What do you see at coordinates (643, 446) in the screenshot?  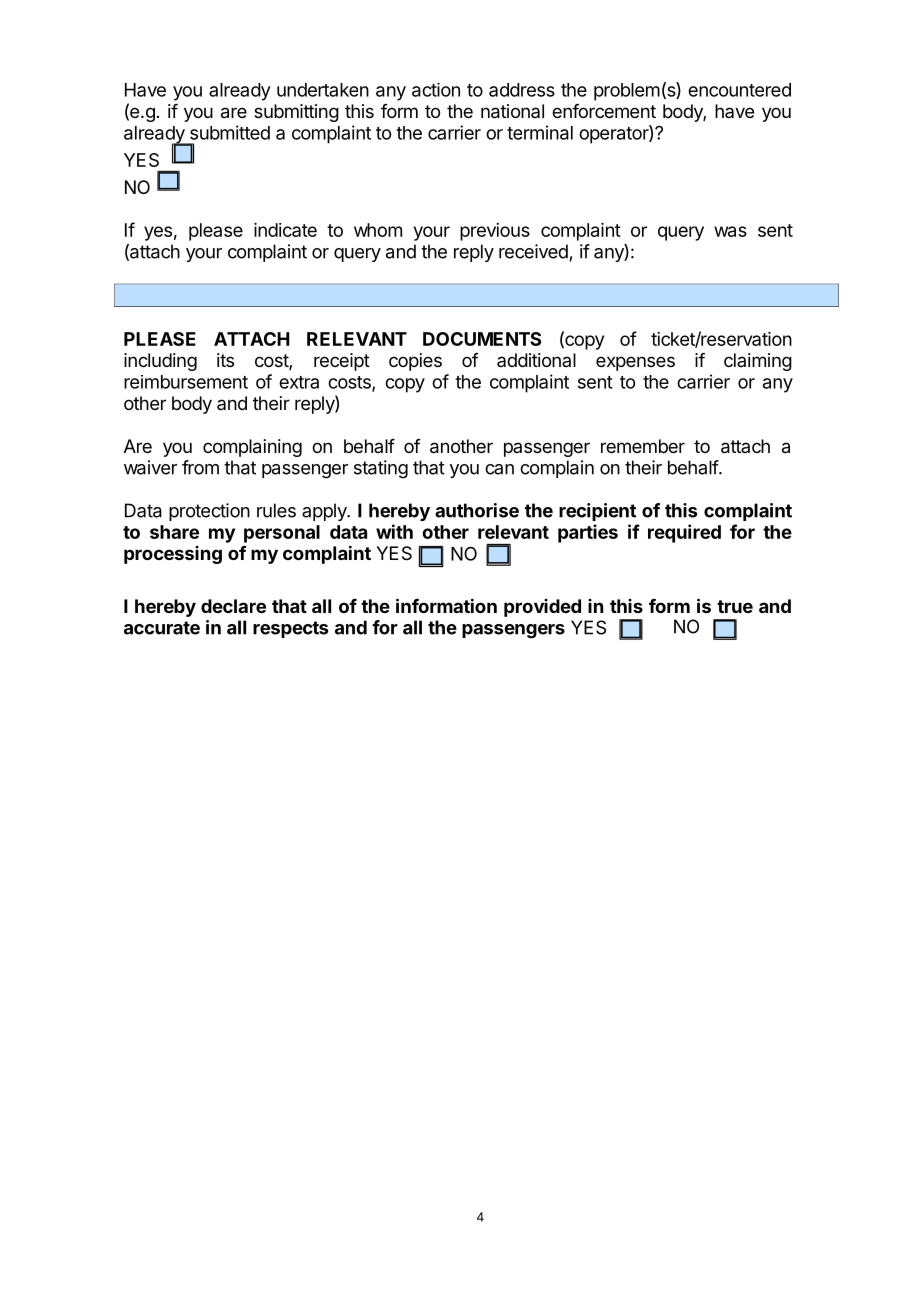 I see `remember` at bounding box center [643, 446].
